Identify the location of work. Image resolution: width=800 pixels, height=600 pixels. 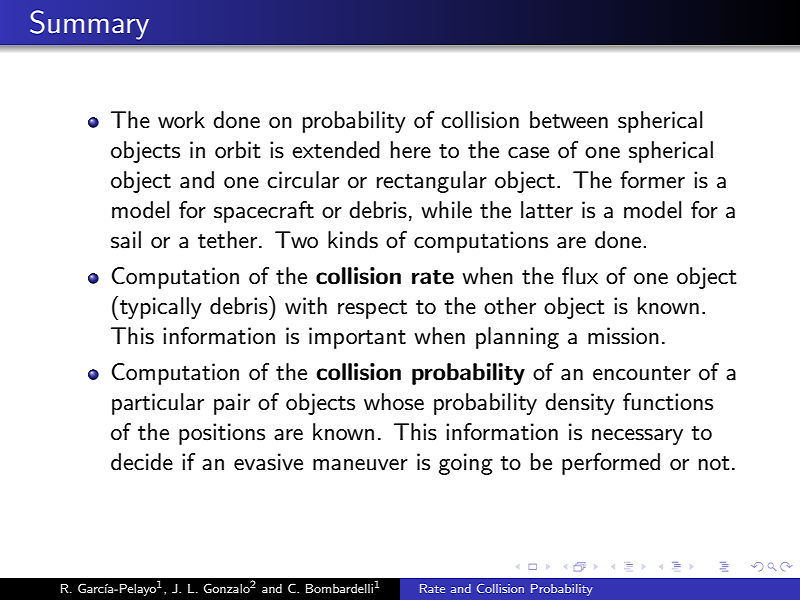
(181, 120).
